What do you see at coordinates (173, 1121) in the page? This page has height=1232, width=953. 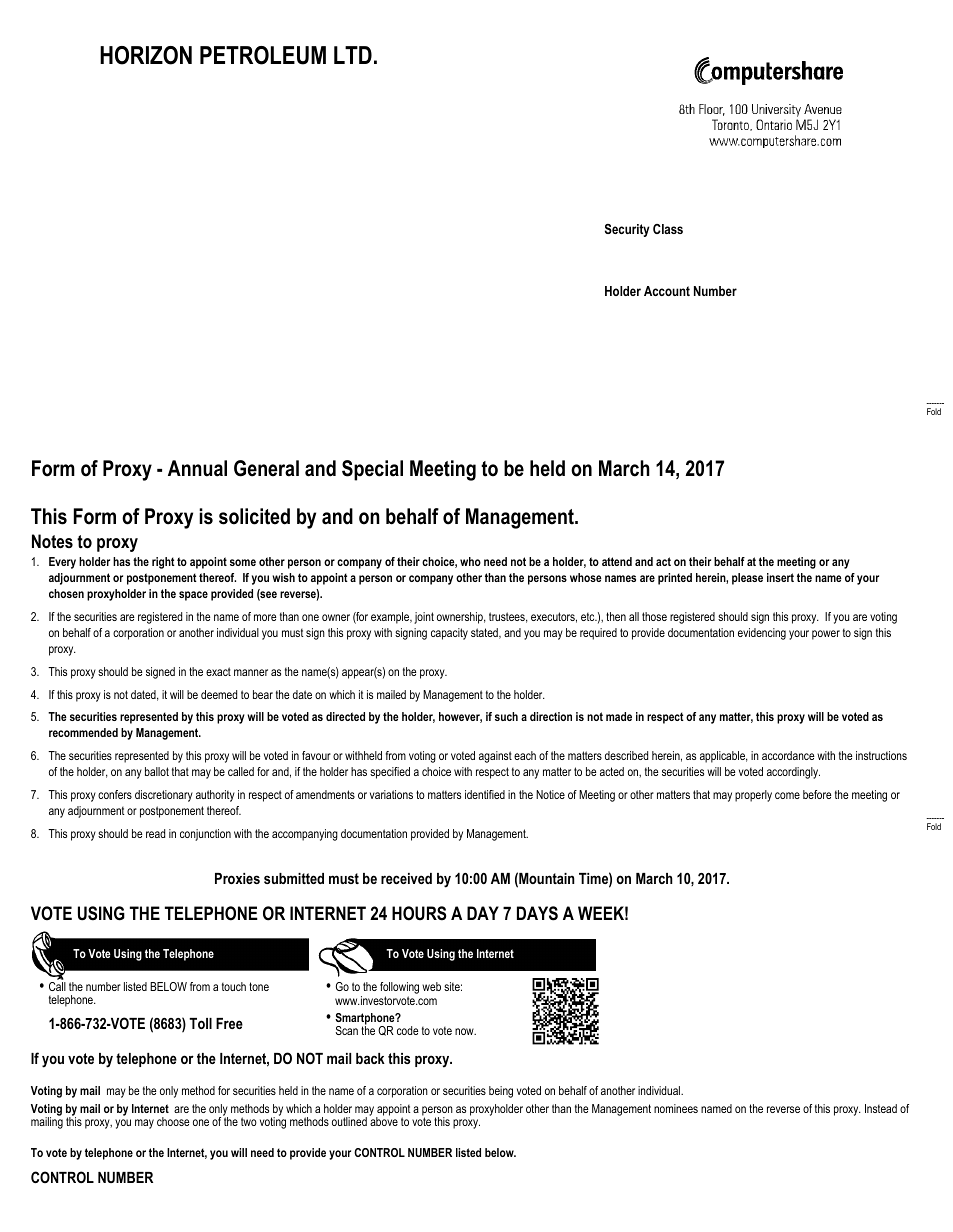 I see `choose` at bounding box center [173, 1121].
